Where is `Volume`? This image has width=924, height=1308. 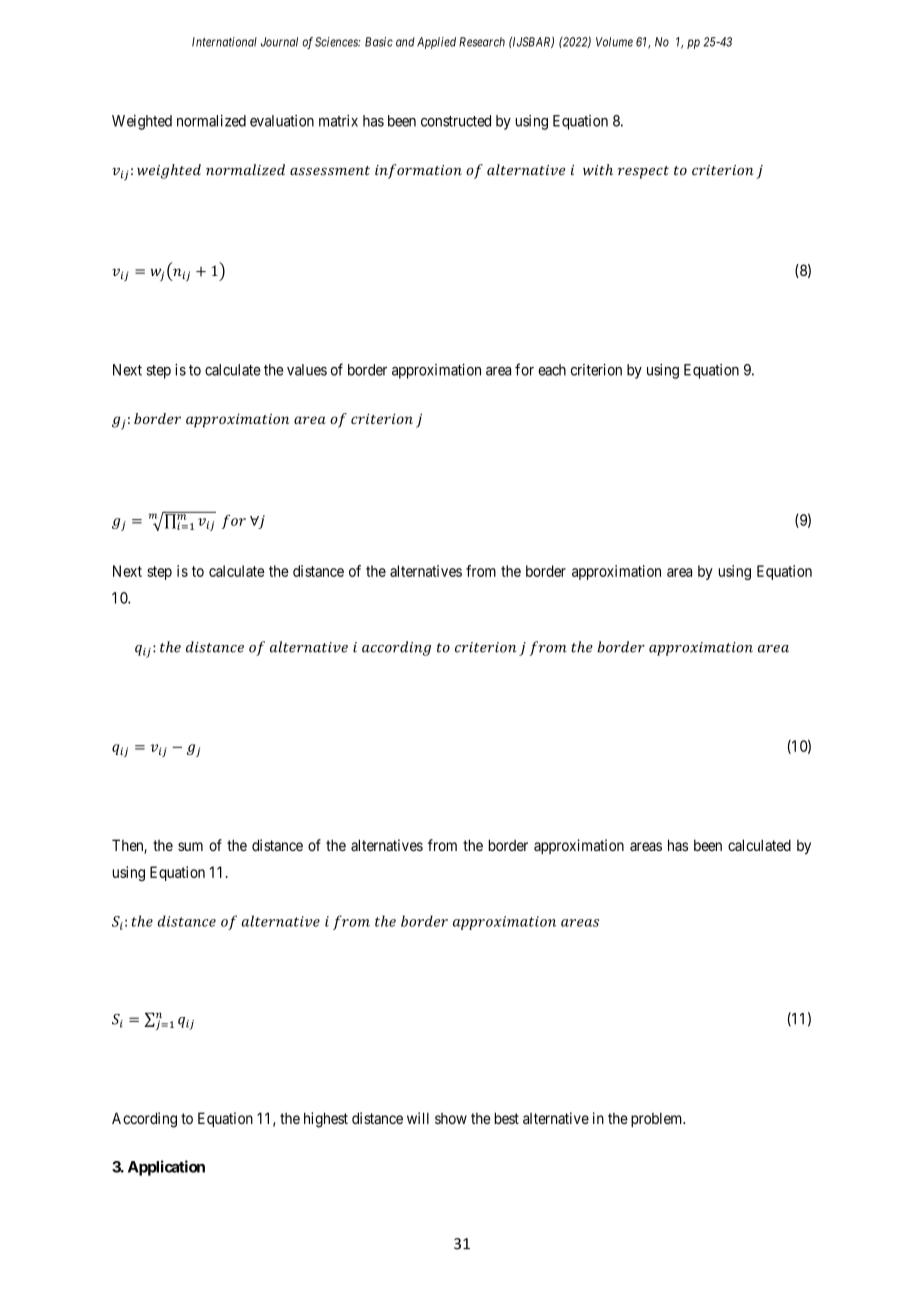 Volume is located at coordinates (614, 42).
